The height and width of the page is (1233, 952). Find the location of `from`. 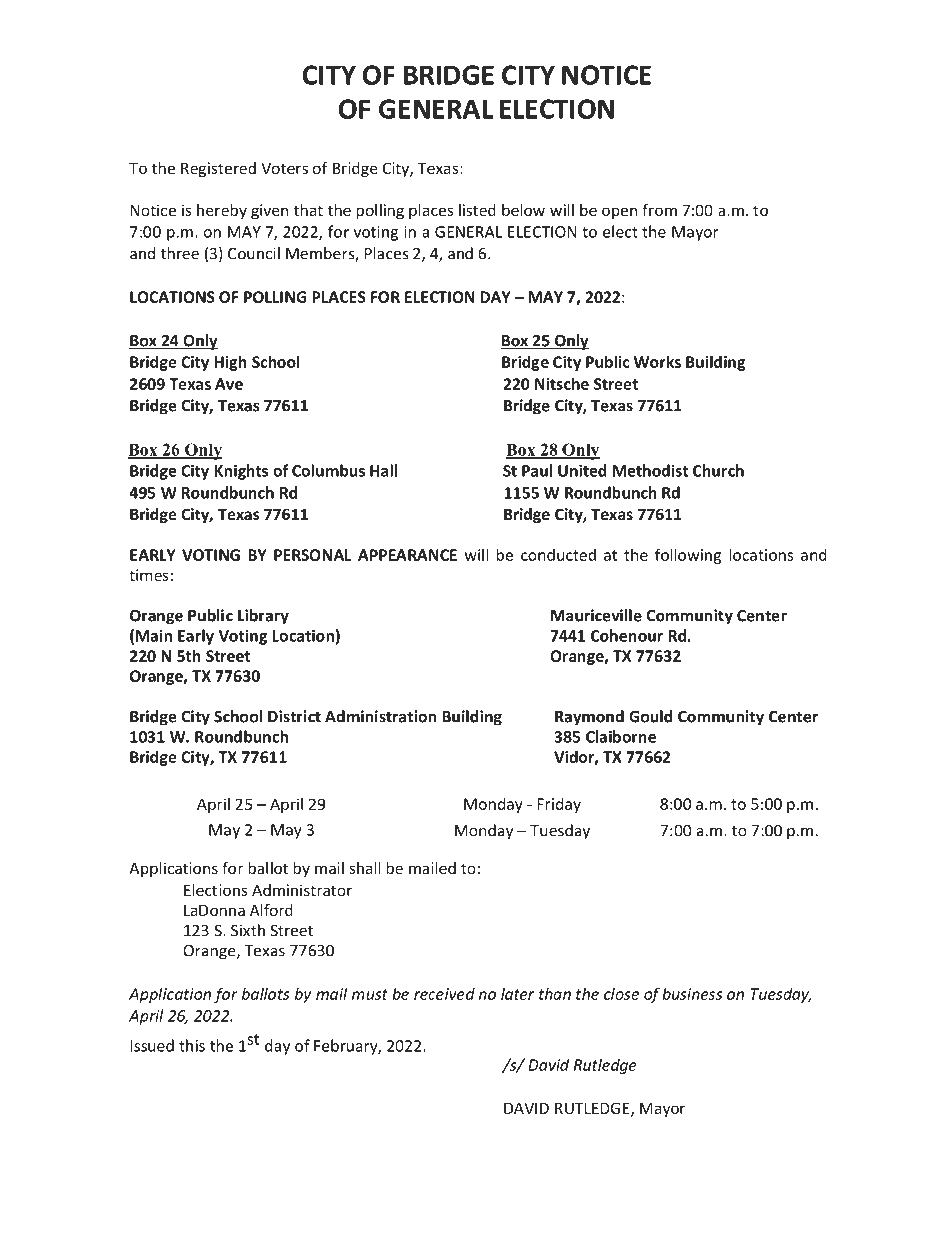

from is located at coordinates (659, 210).
